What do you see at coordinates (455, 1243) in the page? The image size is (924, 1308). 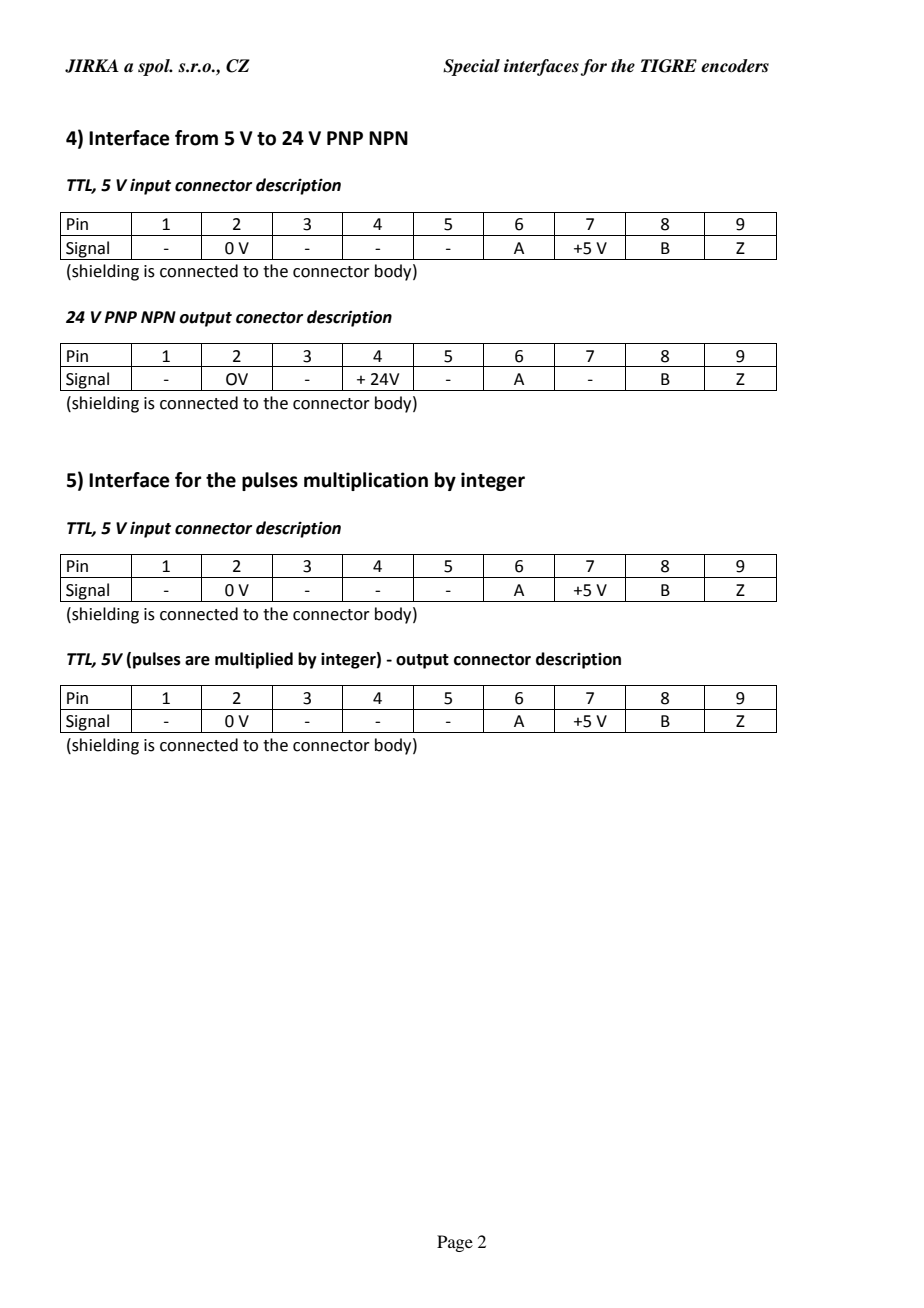 I see `Page` at bounding box center [455, 1243].
